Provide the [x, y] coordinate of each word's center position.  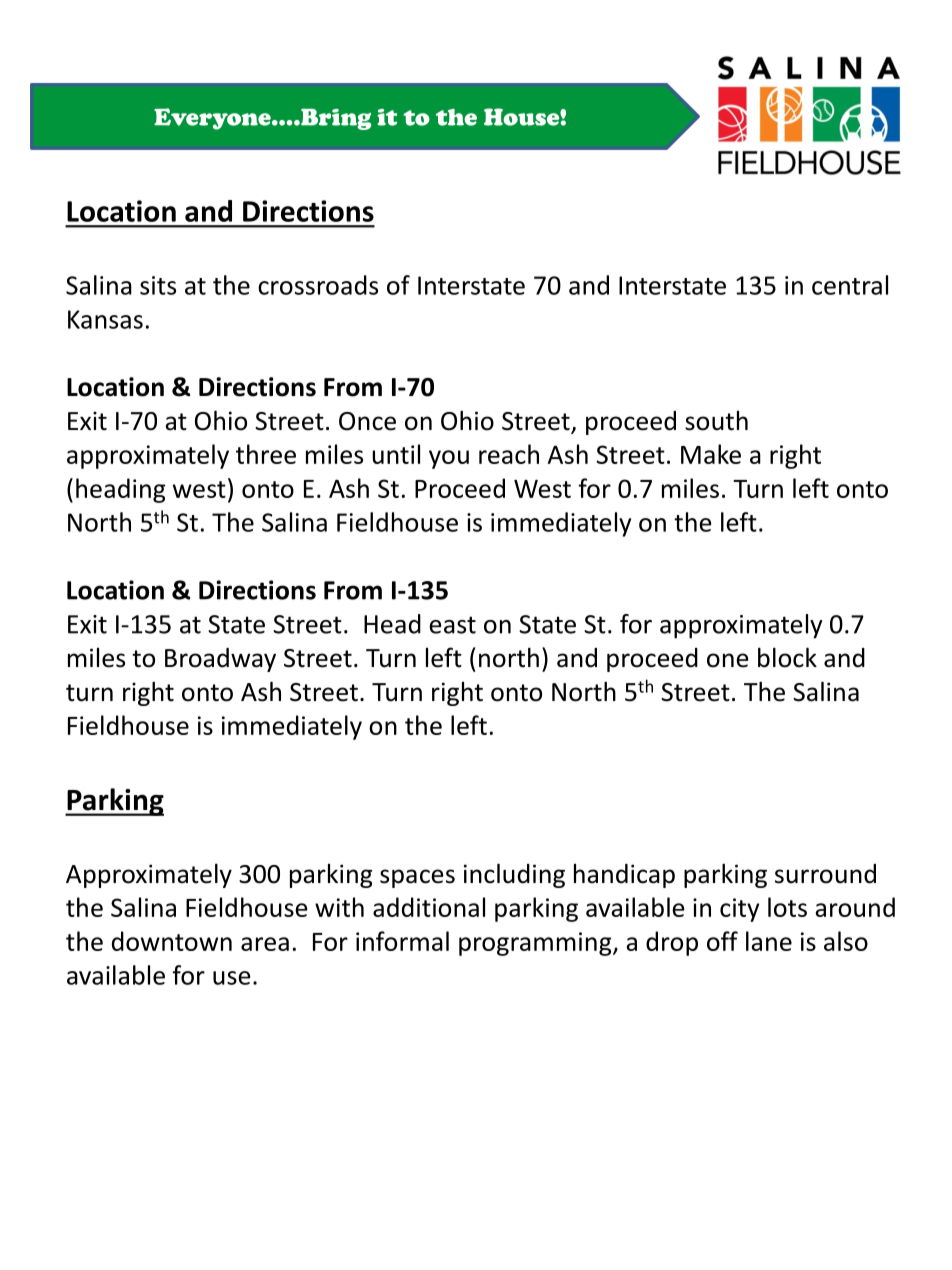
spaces [417, 878]
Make [711, 454]
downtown [172, 941]
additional [429, 907]
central [850, 285]
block [787, 657]
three [266, 454]
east [452, 625]
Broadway [220, 660]
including [514, 875]
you [449, 459]
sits [158, 285]
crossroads [318, 285]
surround [825, 874]
